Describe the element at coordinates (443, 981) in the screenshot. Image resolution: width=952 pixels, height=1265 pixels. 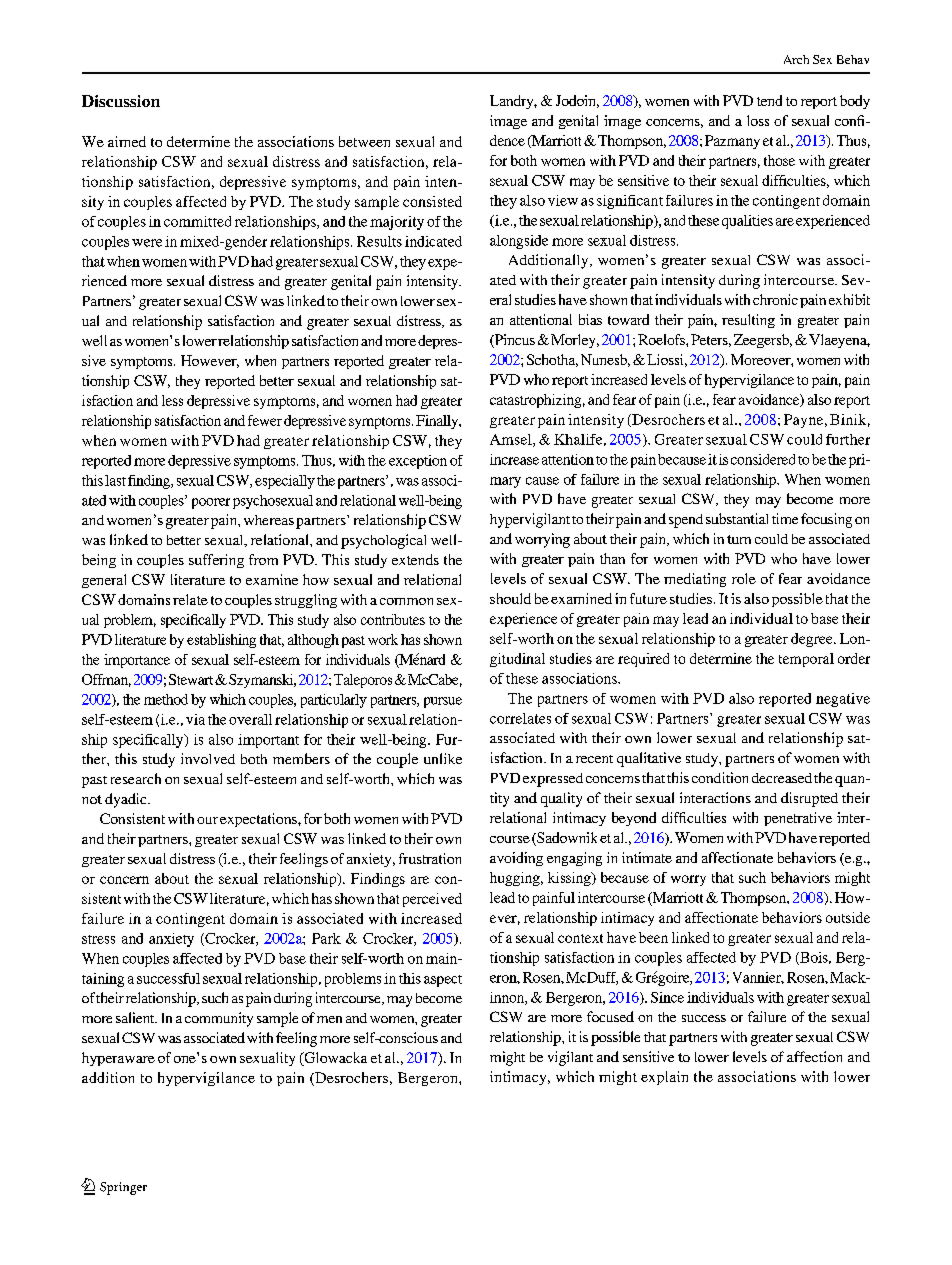
I see `aspect` at that location.
